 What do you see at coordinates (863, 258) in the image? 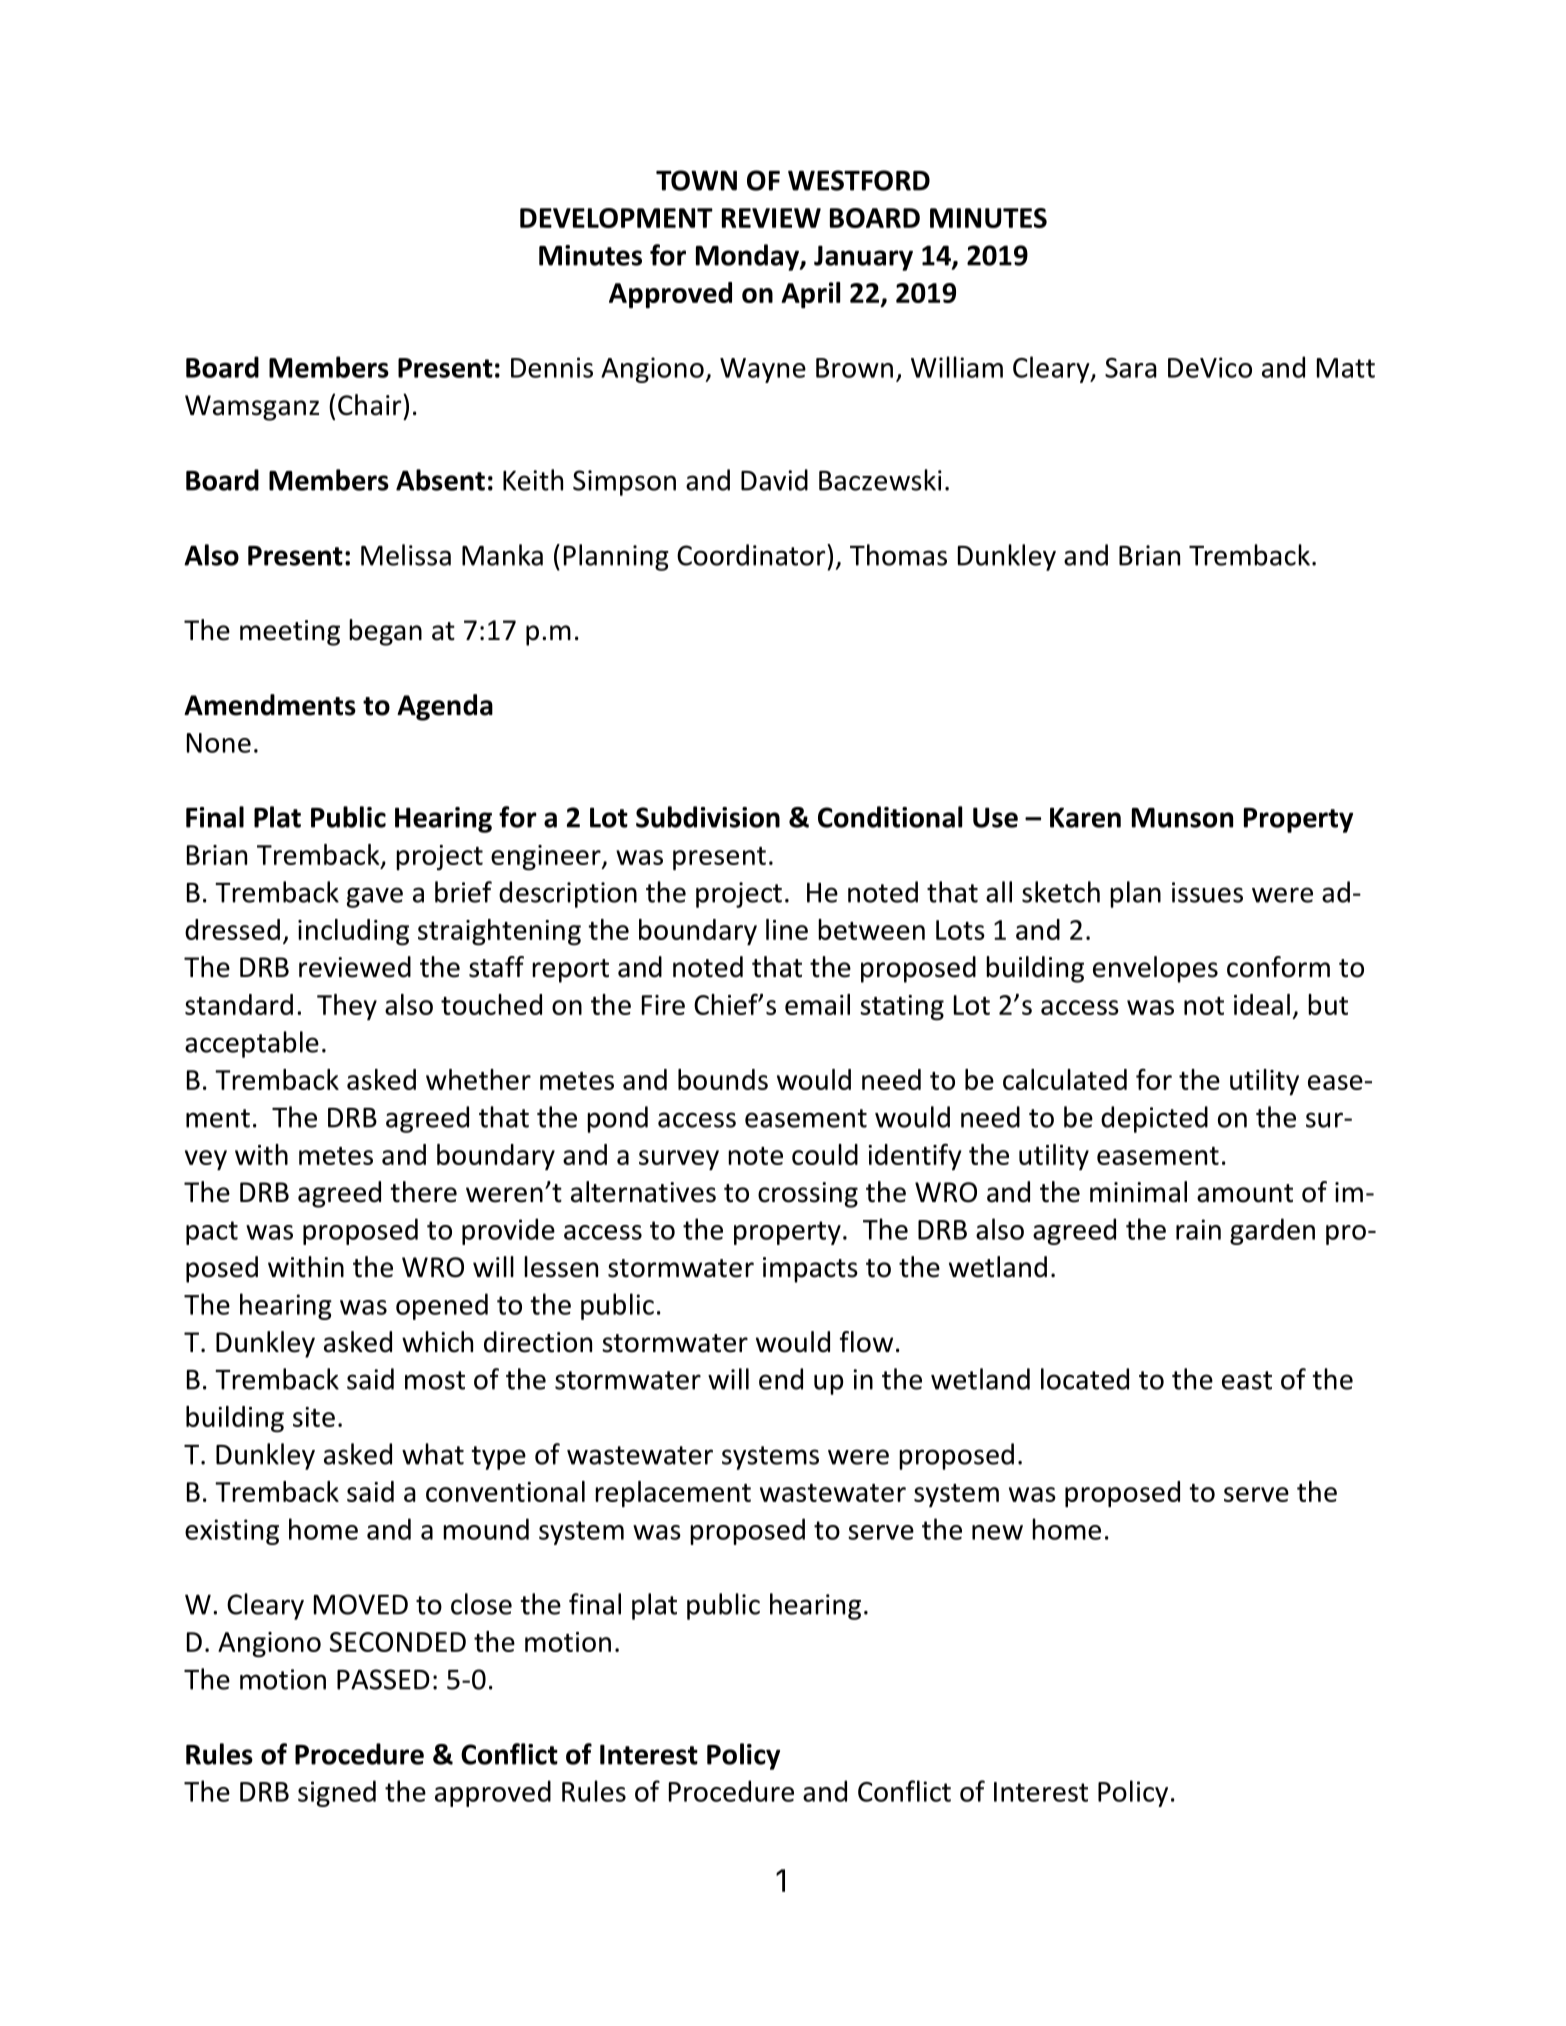
I see `January` at bounding box center [863, 258].
